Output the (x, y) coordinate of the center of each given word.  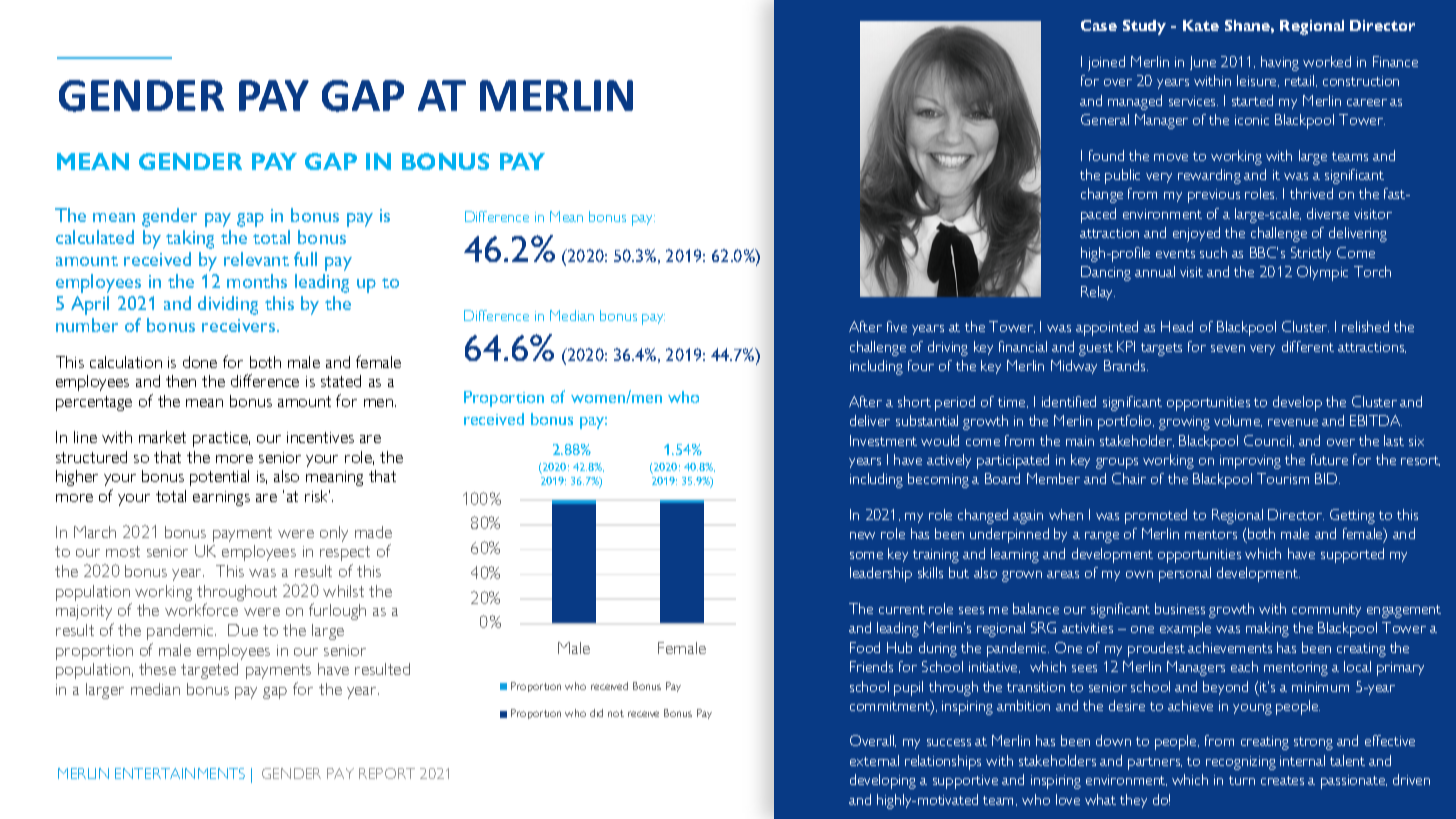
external (874, 760)
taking (190, 239)
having (1280, 63)
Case (1099, 25)
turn (1242, 780)
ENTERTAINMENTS (180, 773)
